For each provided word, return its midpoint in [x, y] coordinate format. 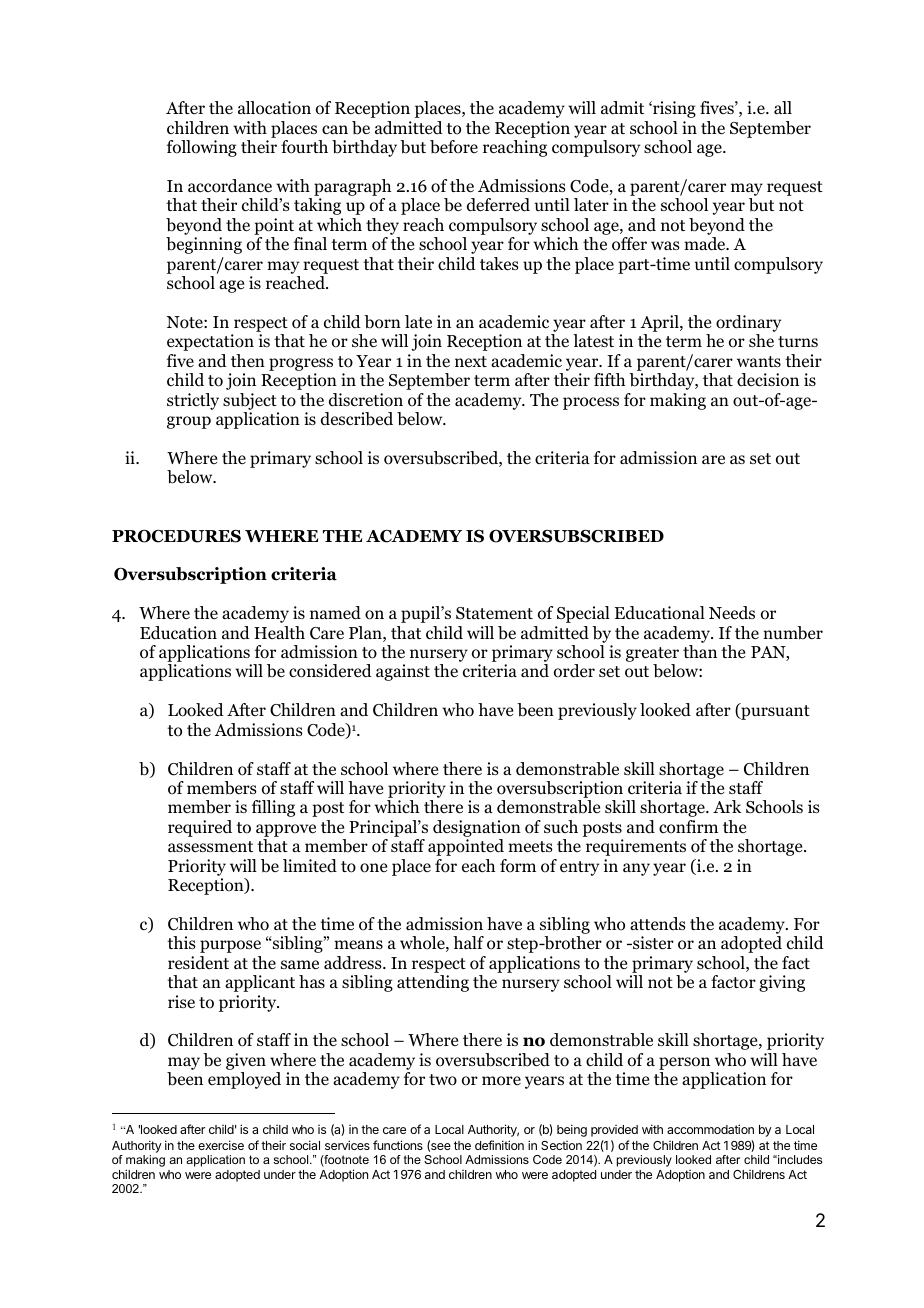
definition [499, 1145]
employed [244, 1080]
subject [250, 401]
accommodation [710, 1129]
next [471, 361]
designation [477, 828]
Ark [727, 806]
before [454, 147]
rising [673, 109]
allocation [274, 108]
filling [273, 808]
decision [768, 380]
